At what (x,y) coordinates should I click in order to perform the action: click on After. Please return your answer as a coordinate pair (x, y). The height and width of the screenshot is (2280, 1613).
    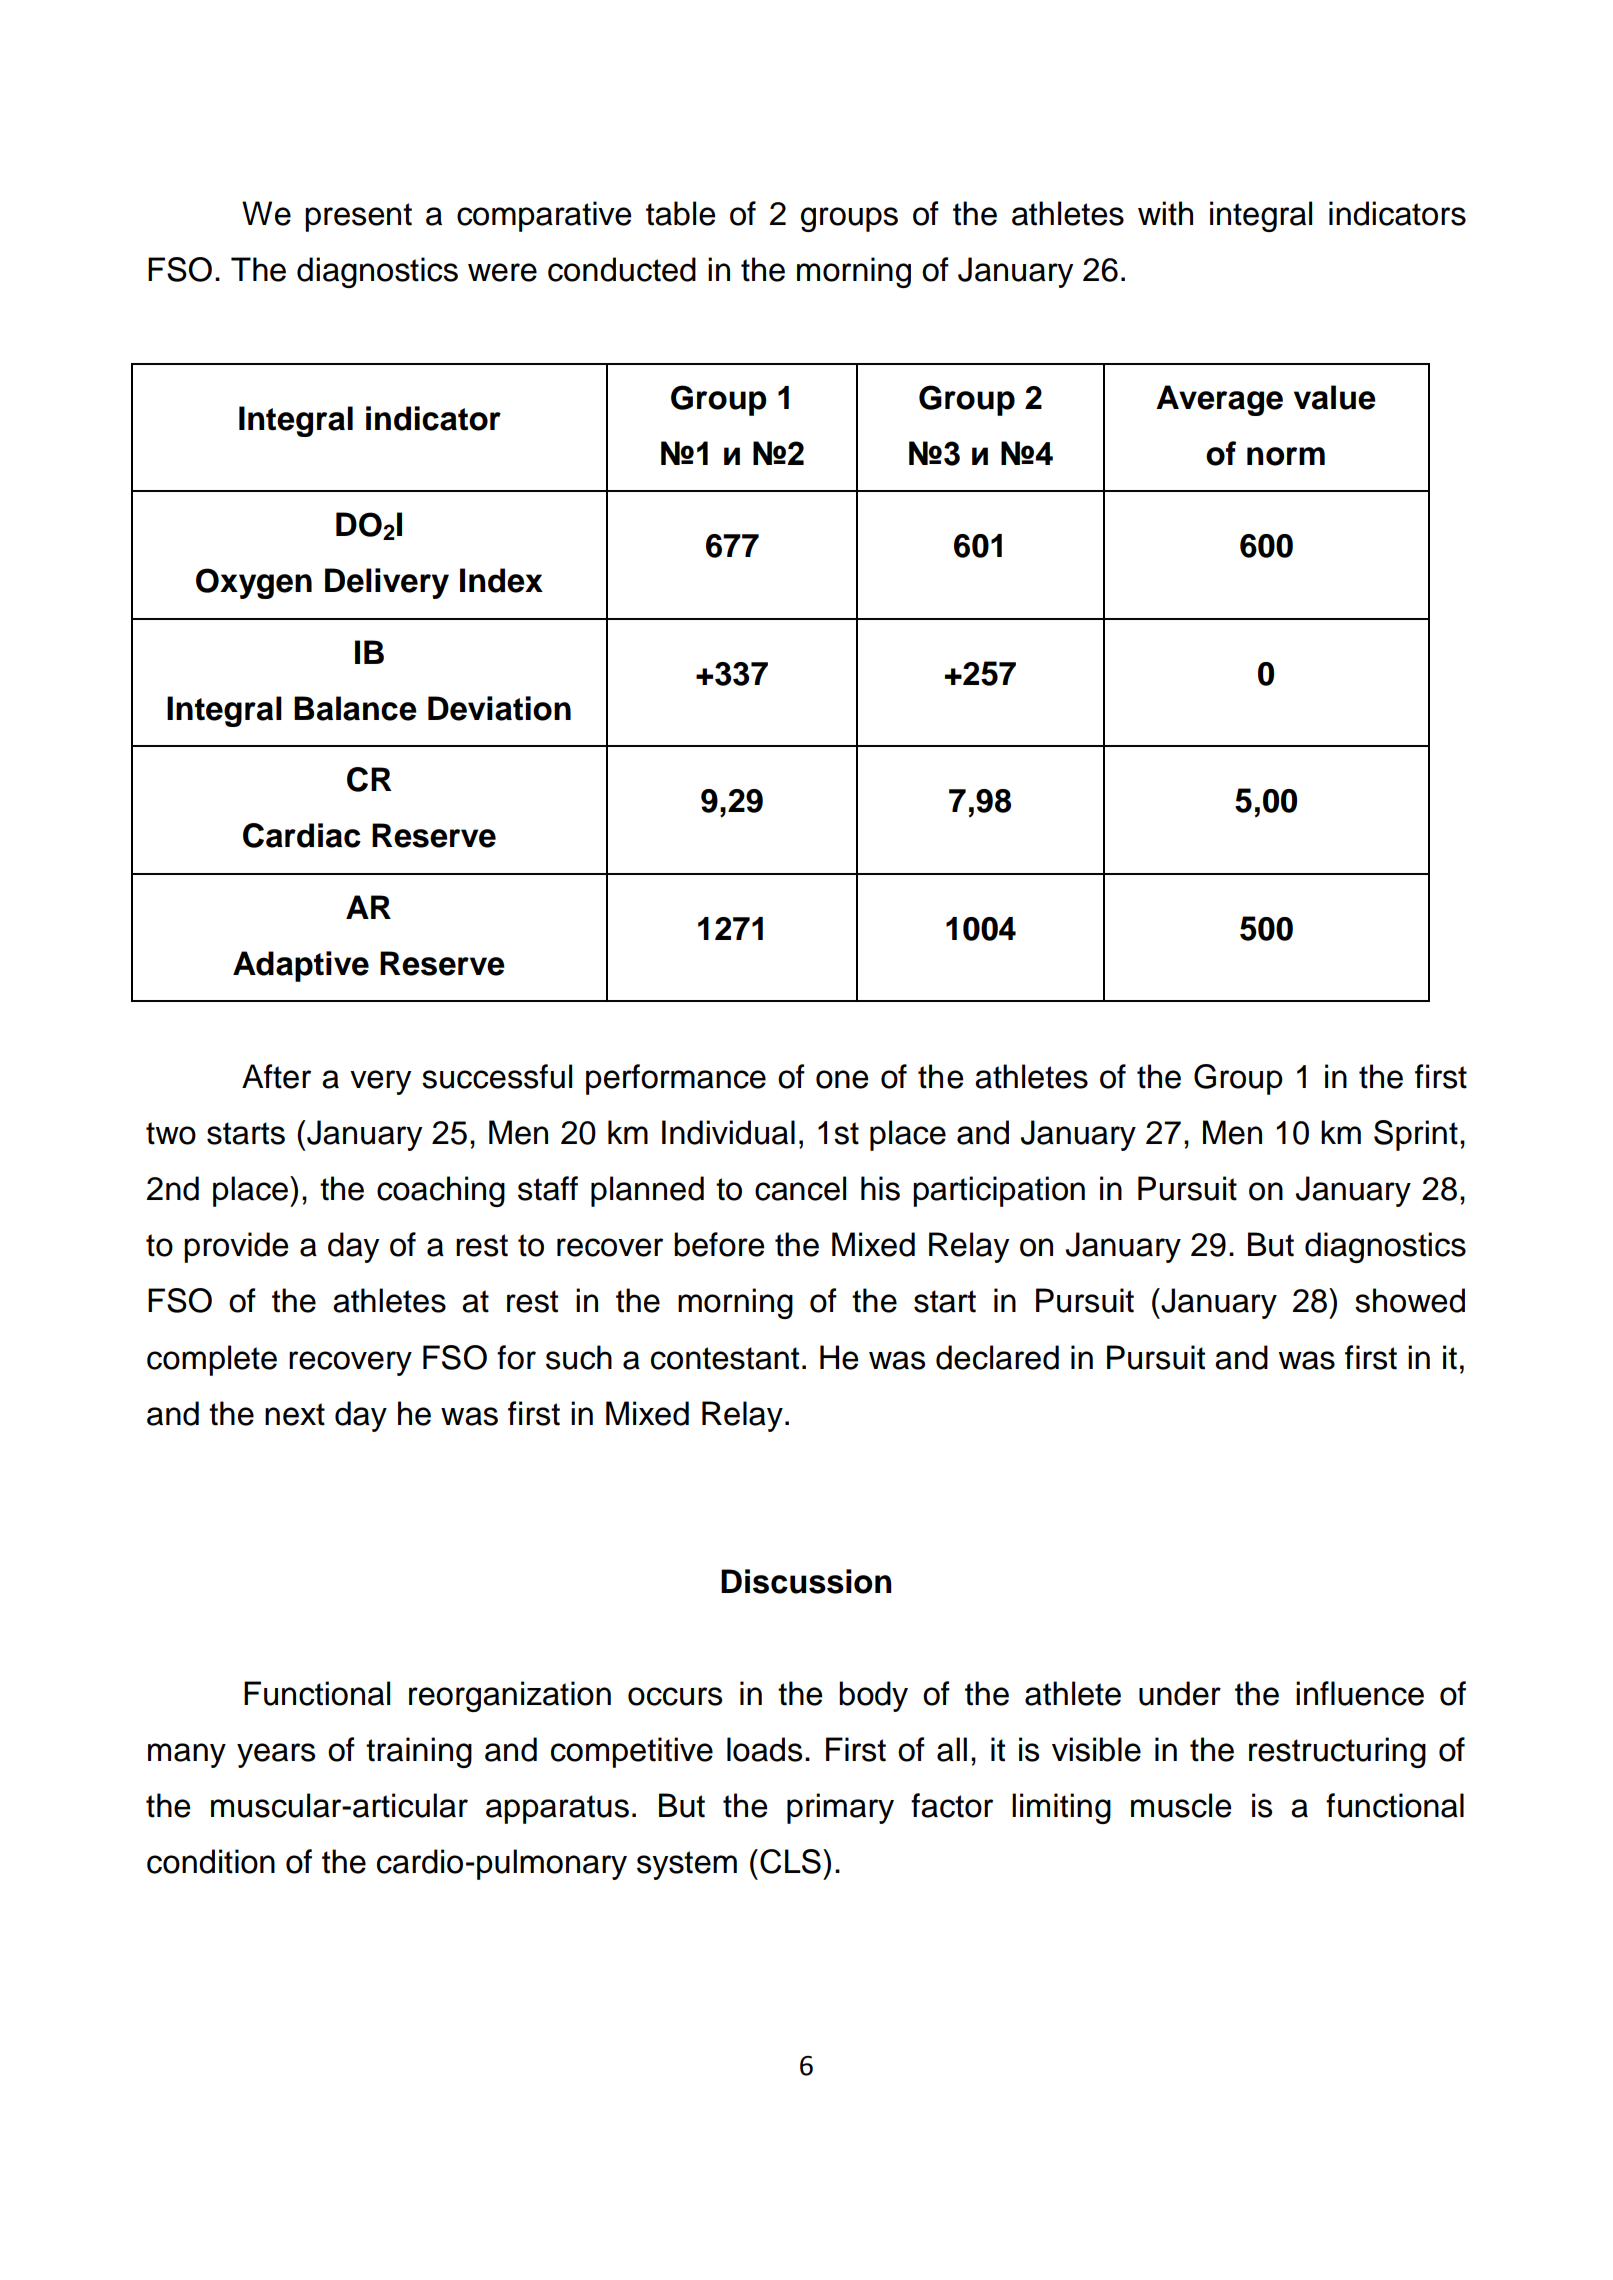
    Looking at the image, I should click on (276, 1076).
